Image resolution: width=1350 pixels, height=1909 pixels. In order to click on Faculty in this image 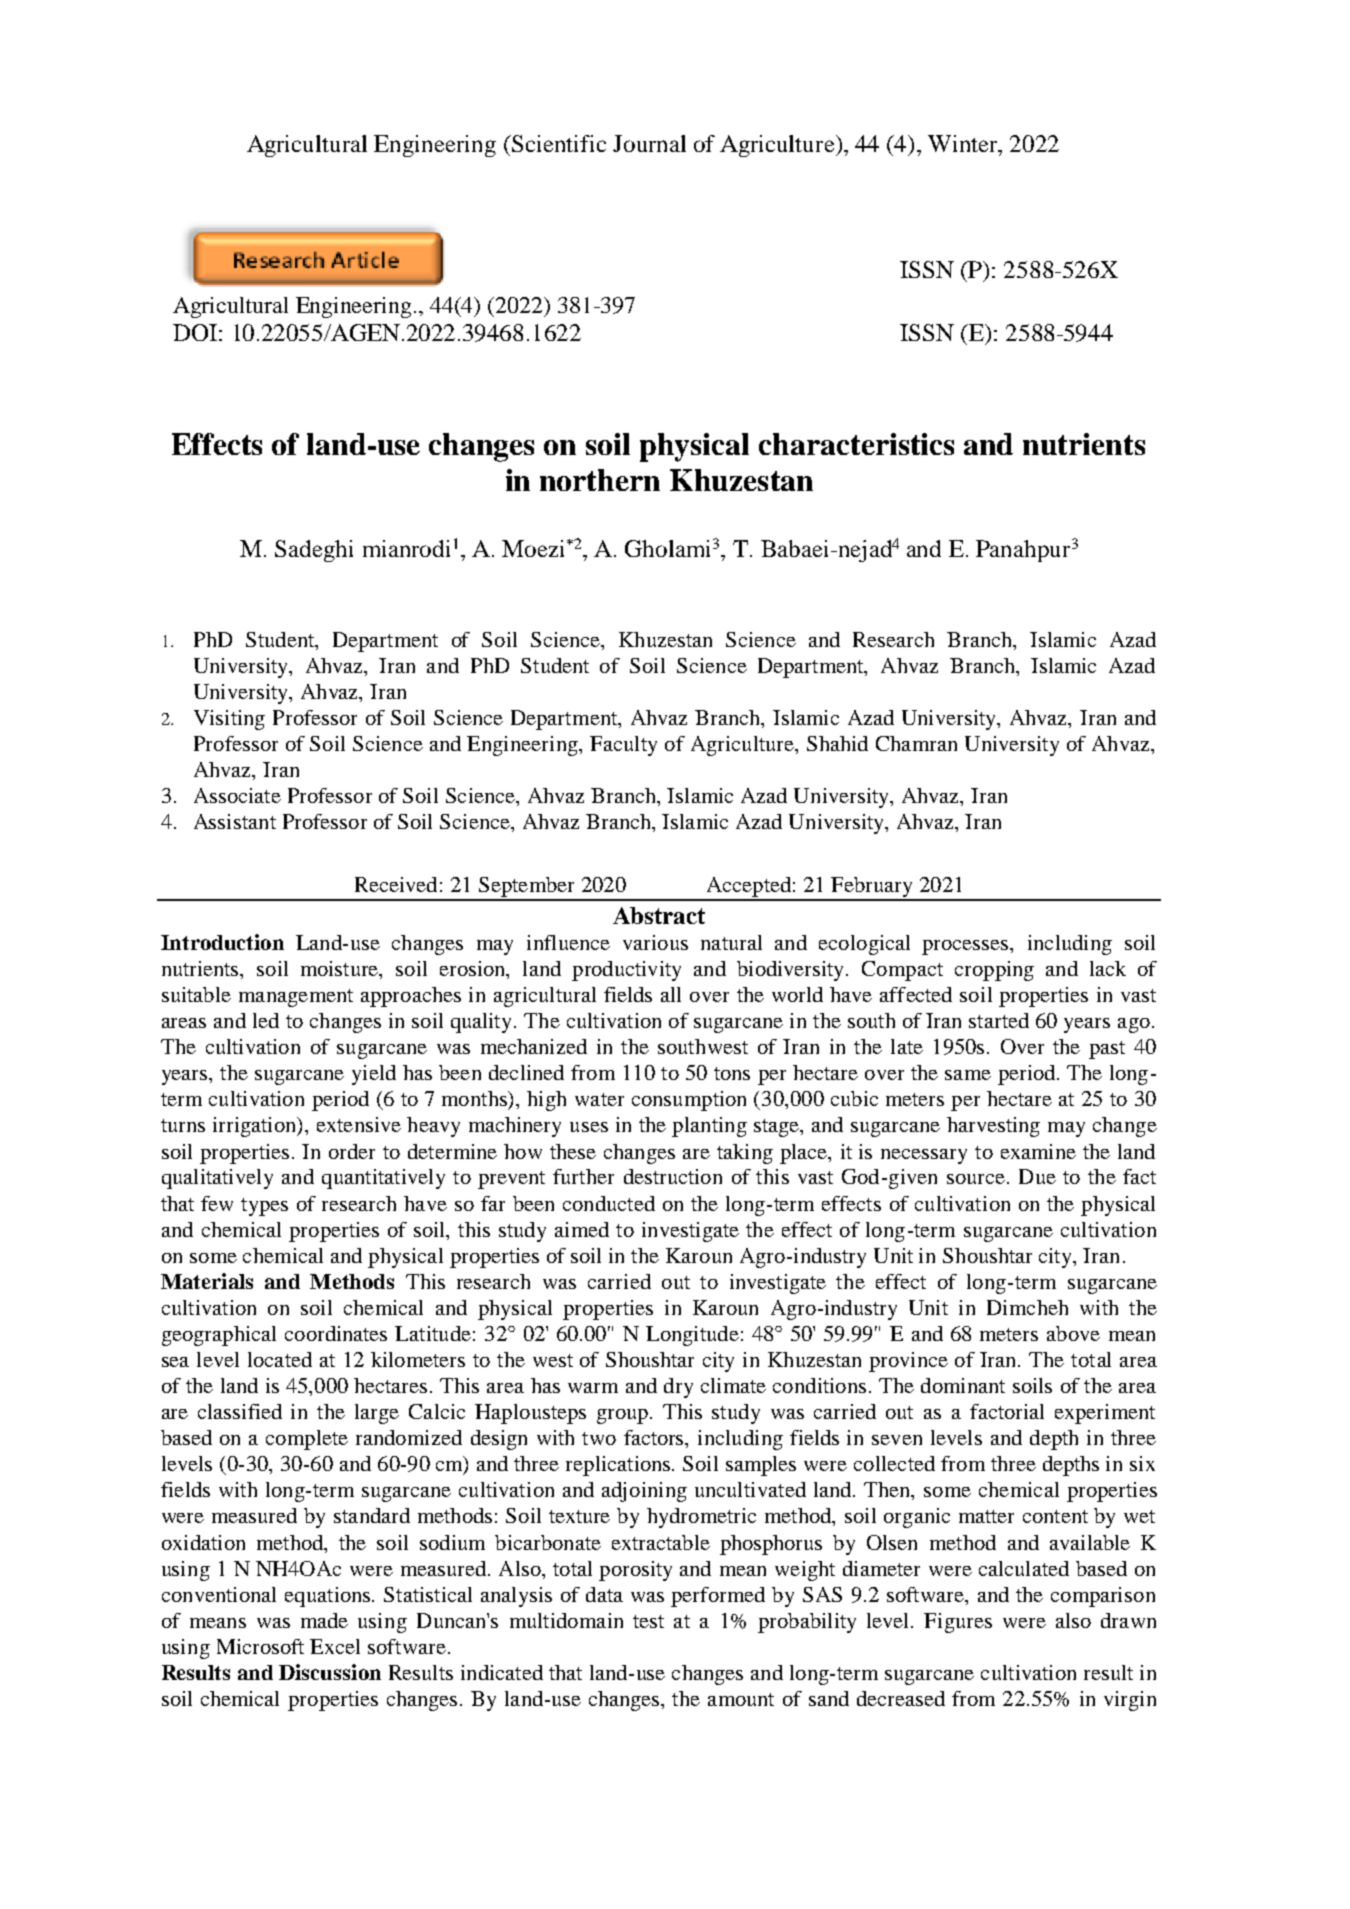, I will do `click(623, 746)`.
